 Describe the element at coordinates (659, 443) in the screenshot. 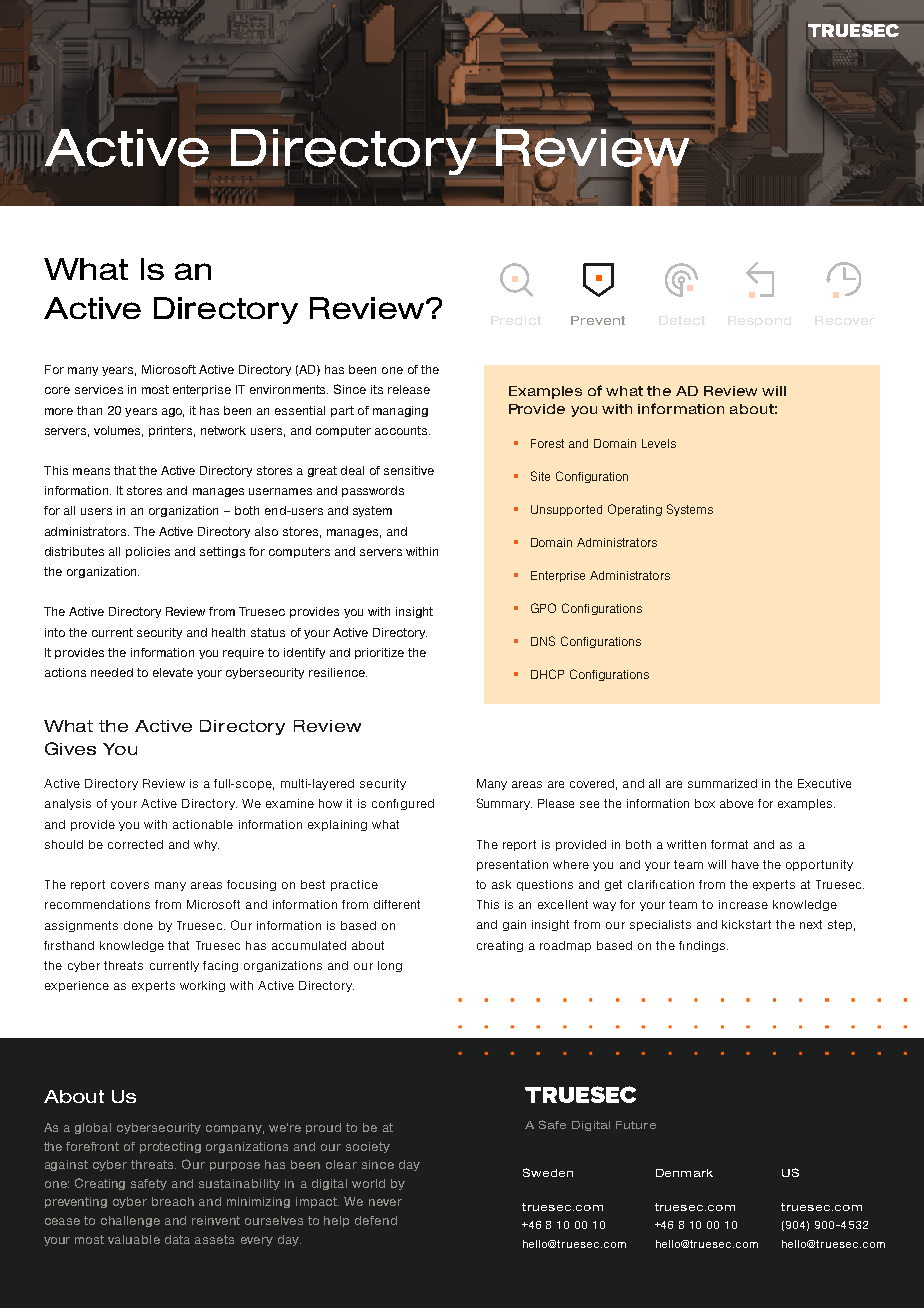

I see `Levels` at that location.
